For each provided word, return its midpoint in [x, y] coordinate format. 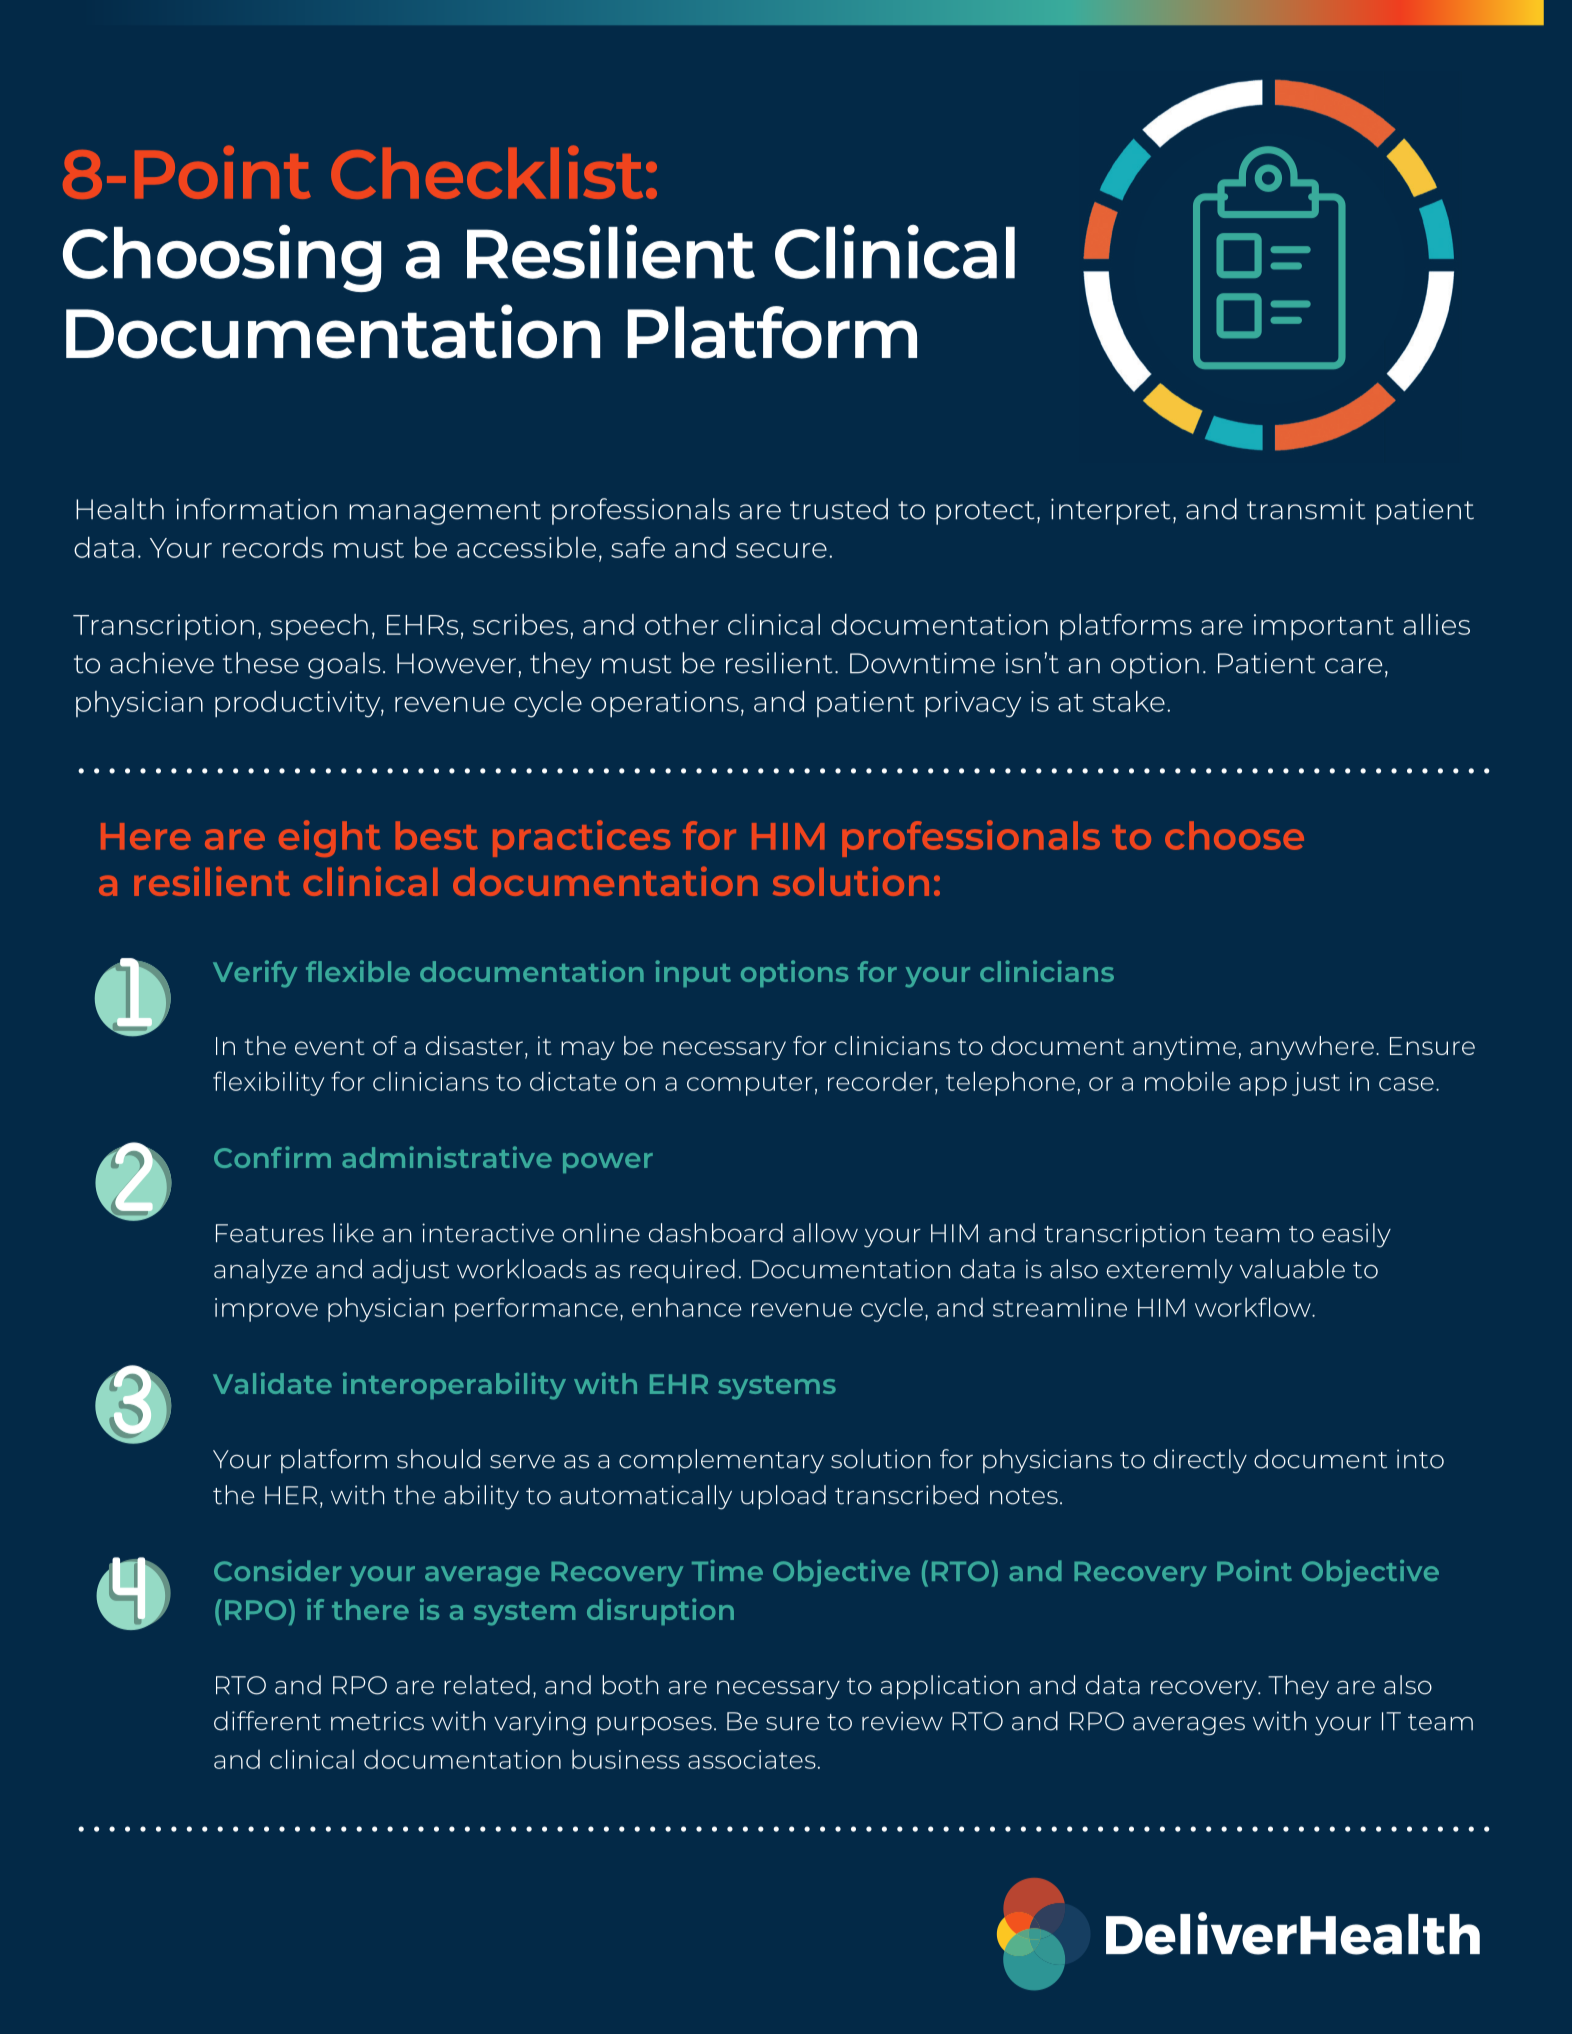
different [267, 1721]
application [950, 1687]
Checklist [487, 172]
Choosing [222, 258]
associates [752, 1759]
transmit [1306, 509]
